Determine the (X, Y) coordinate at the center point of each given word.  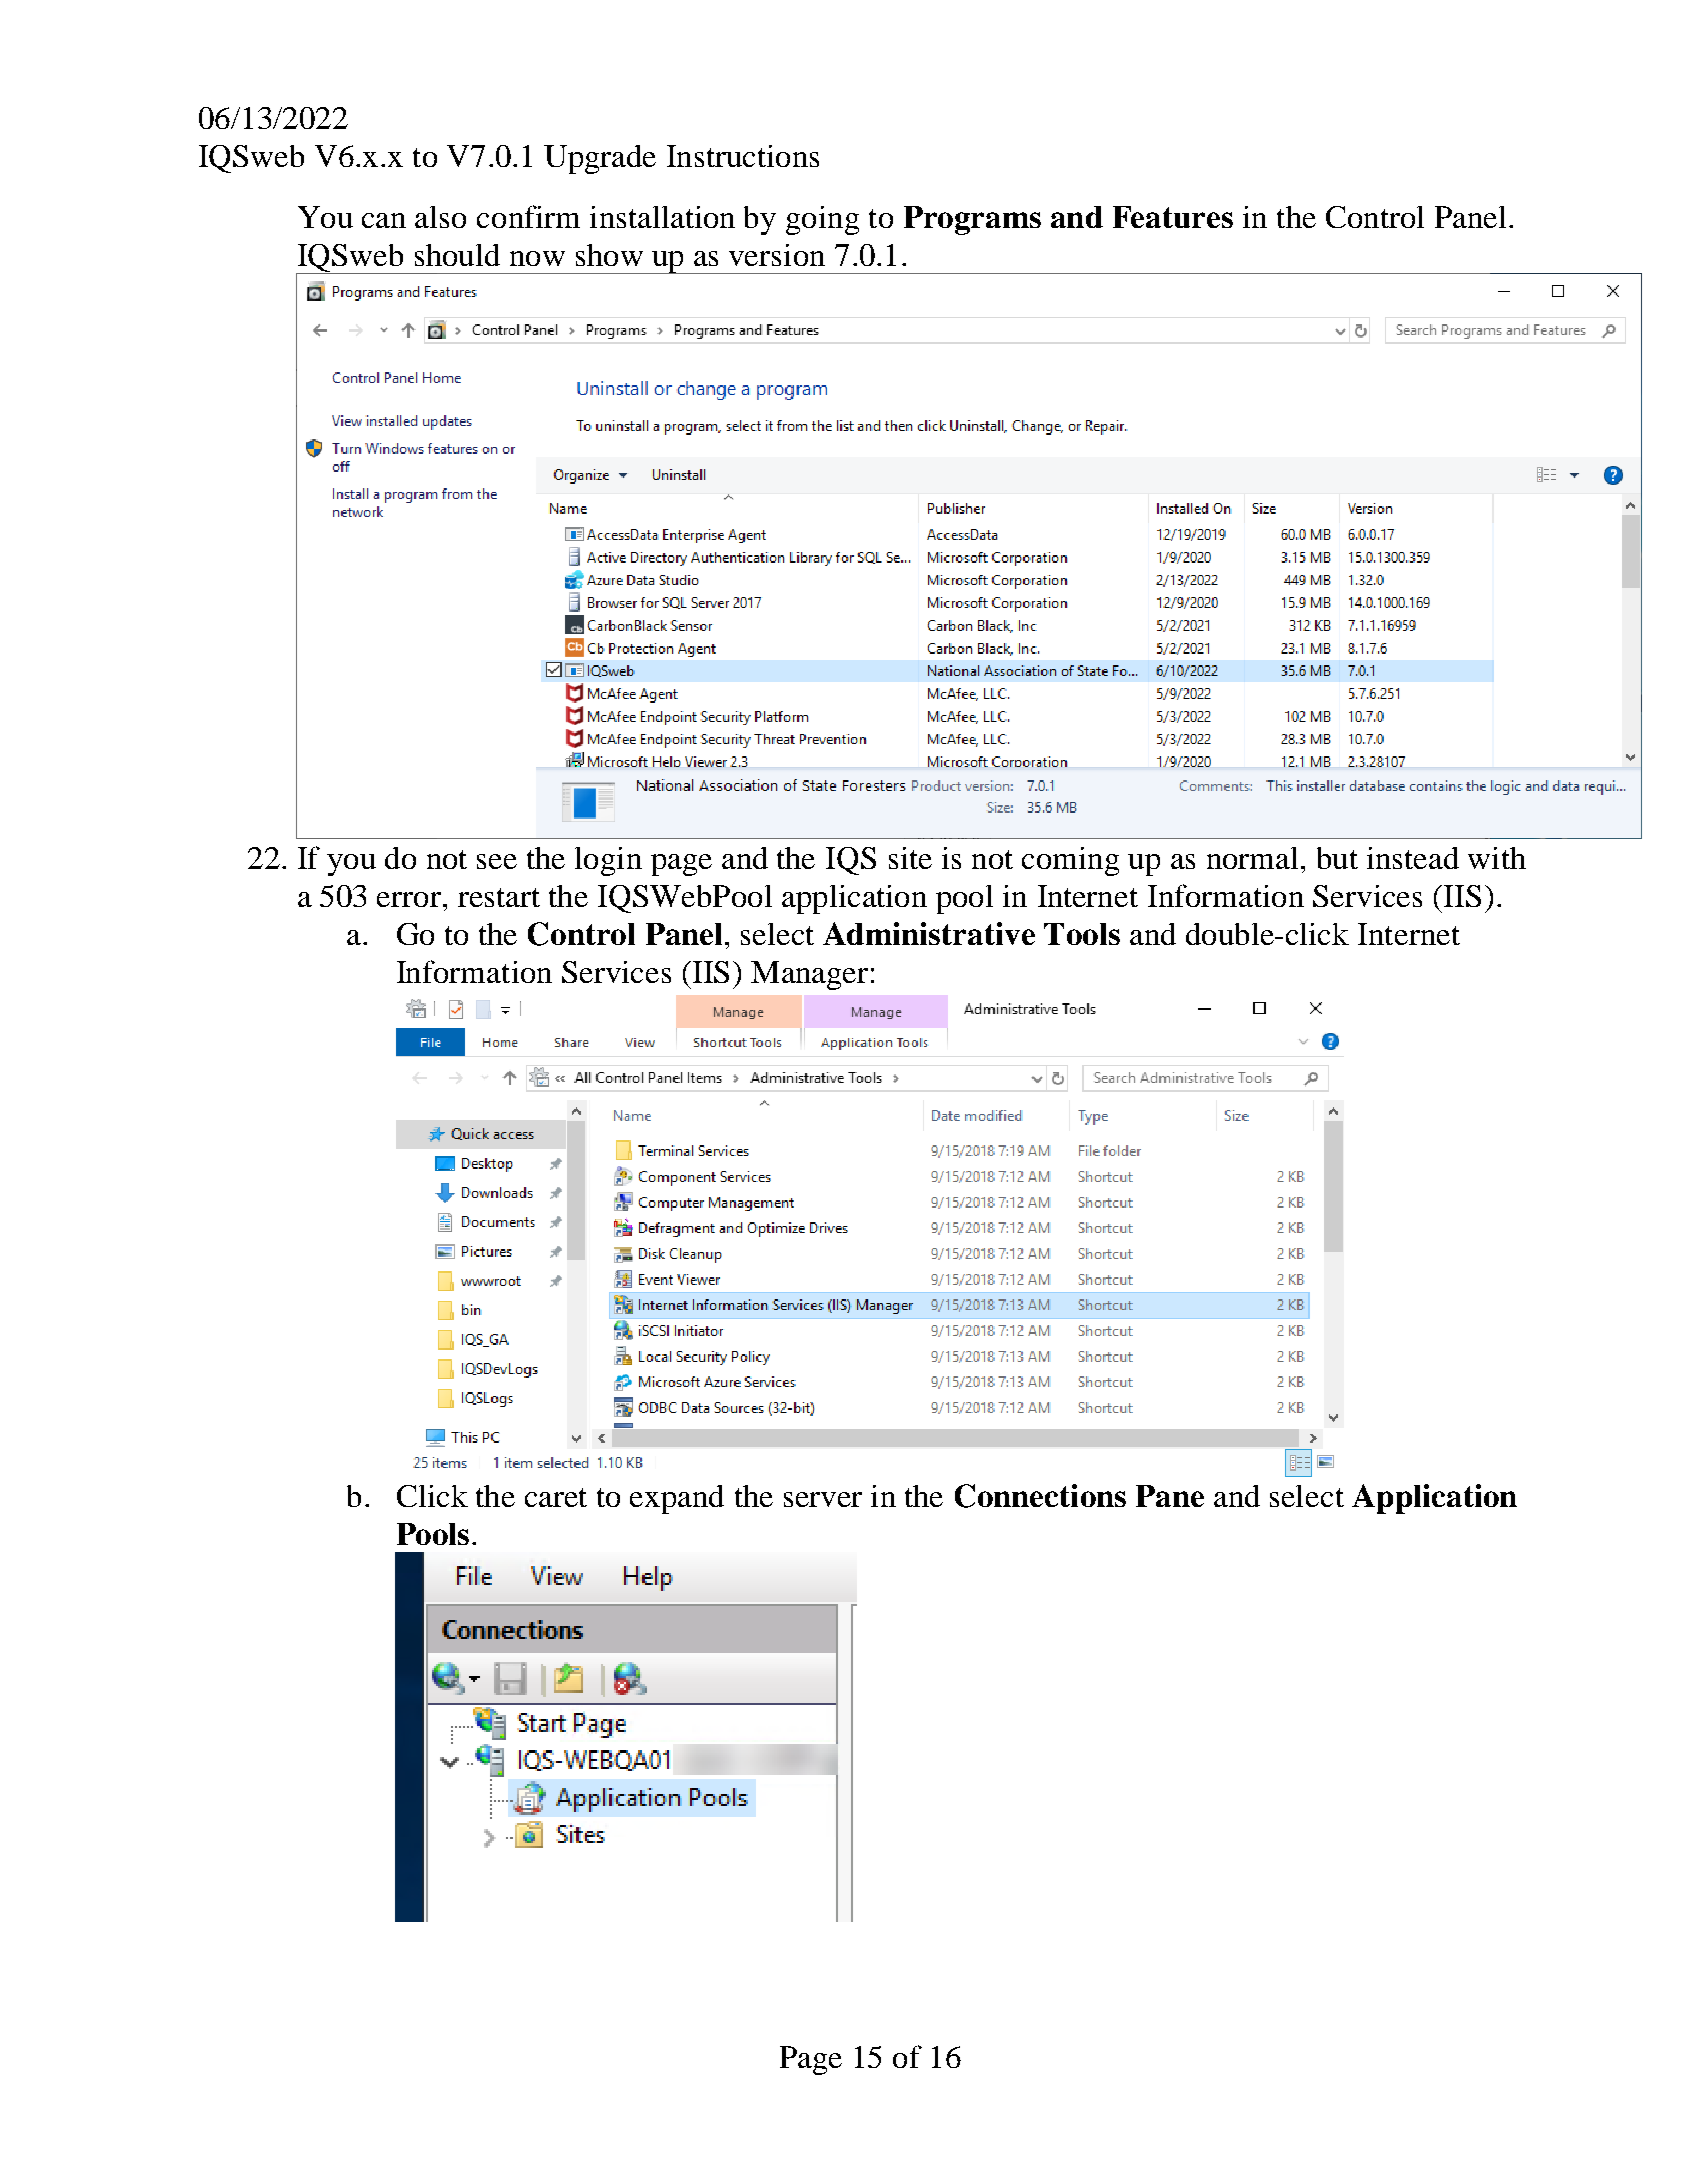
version (777, 255)
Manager (809, 975)
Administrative (929, 933)
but (1337, 858)
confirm (528, 216)
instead (1413, 858)
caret (556, 1497)
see (497, 861)
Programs (972, 220)
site (910, 858)
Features (1173, 217)
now (537, 258)
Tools (1082, 934)
